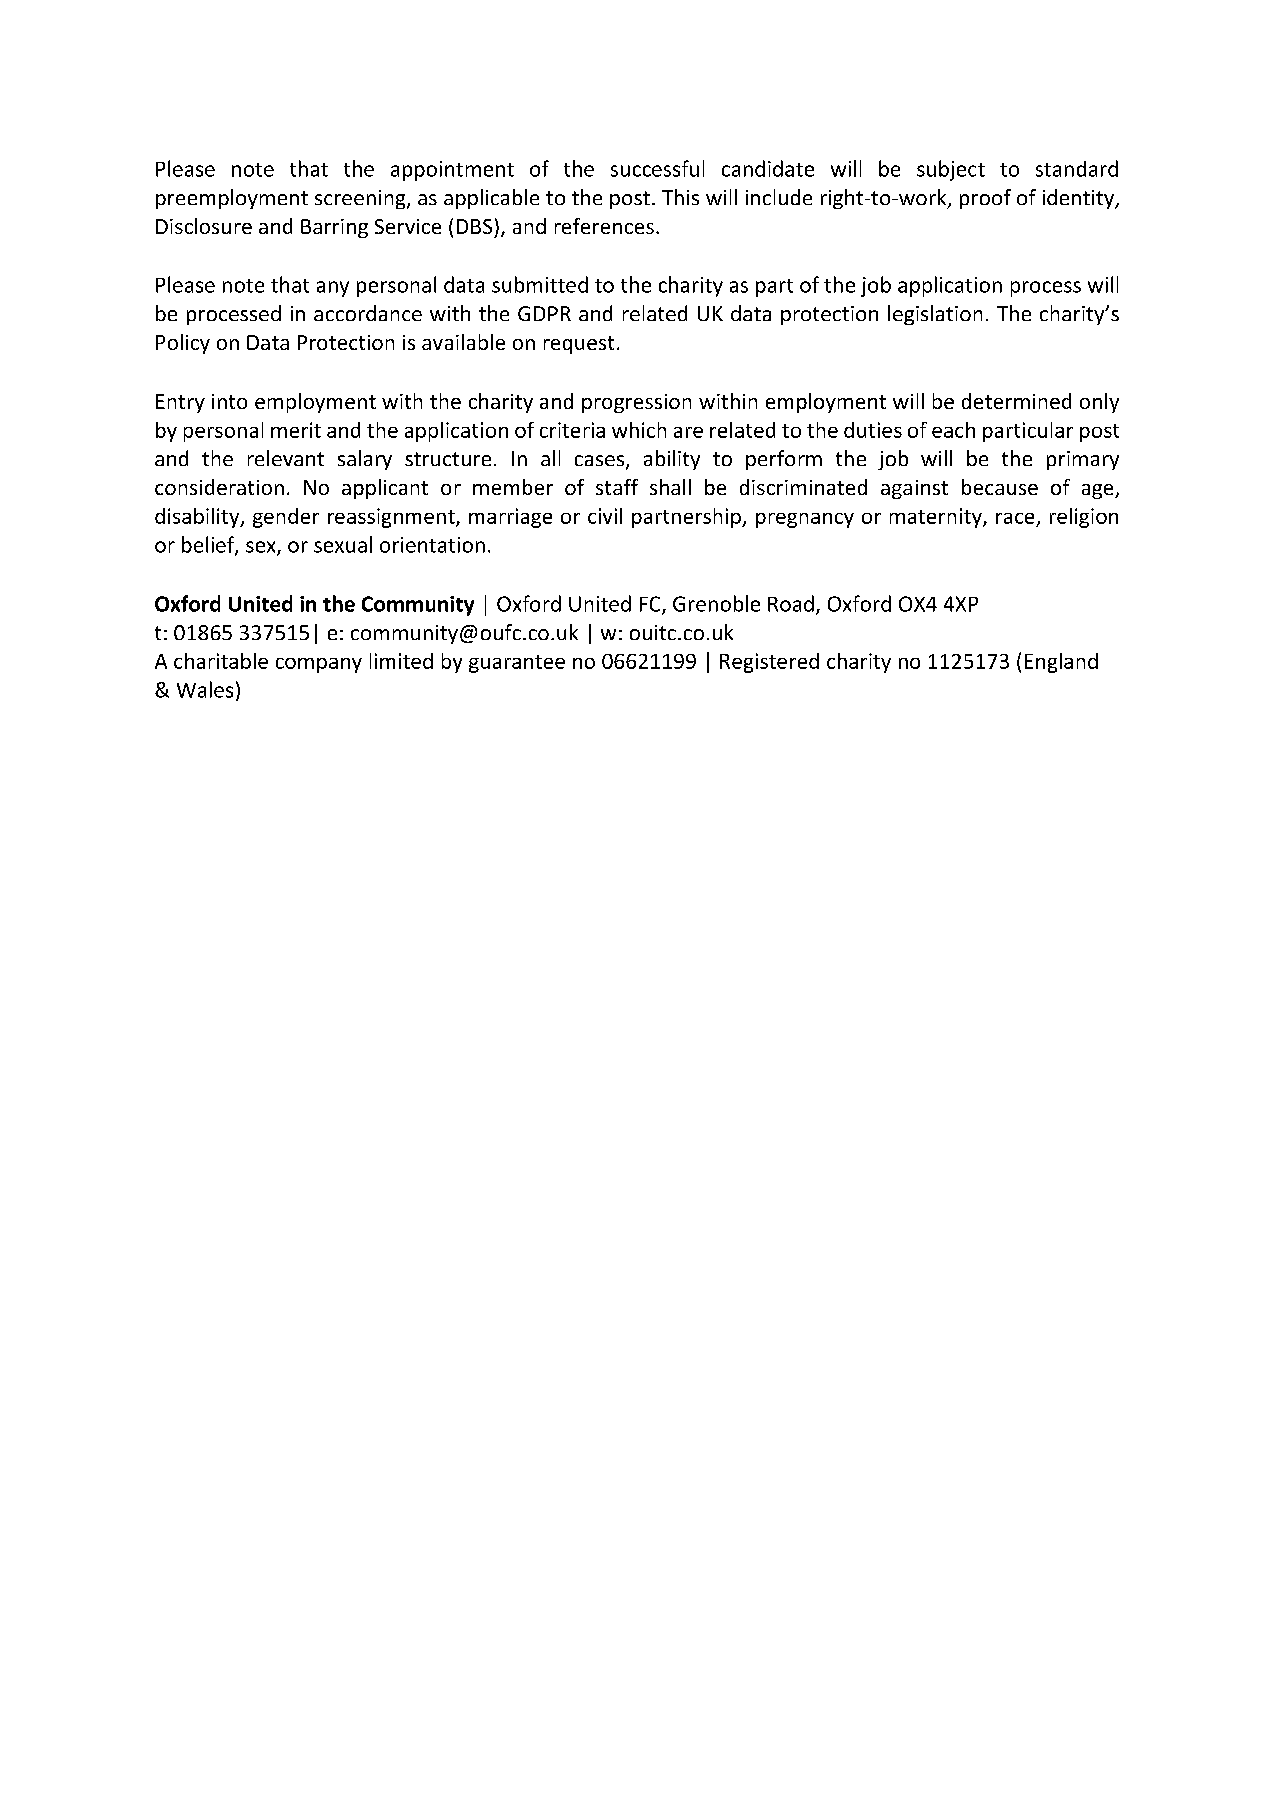 The width and height of the document is (1274, 1802). Describe the element at coordinates (953, 430) in the document. I see `each` at that location.
